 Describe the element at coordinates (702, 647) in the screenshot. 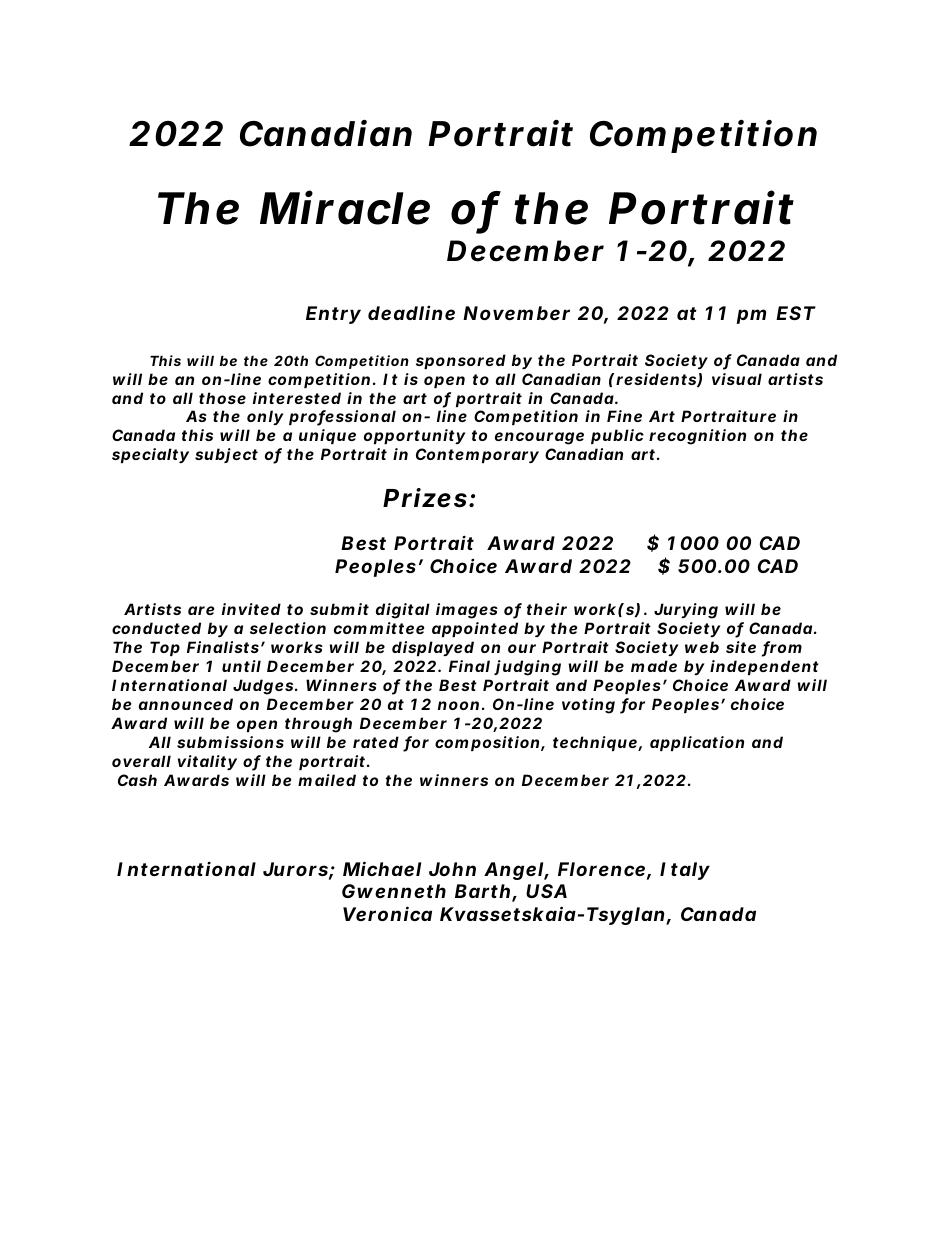

I see `web` at that location.
